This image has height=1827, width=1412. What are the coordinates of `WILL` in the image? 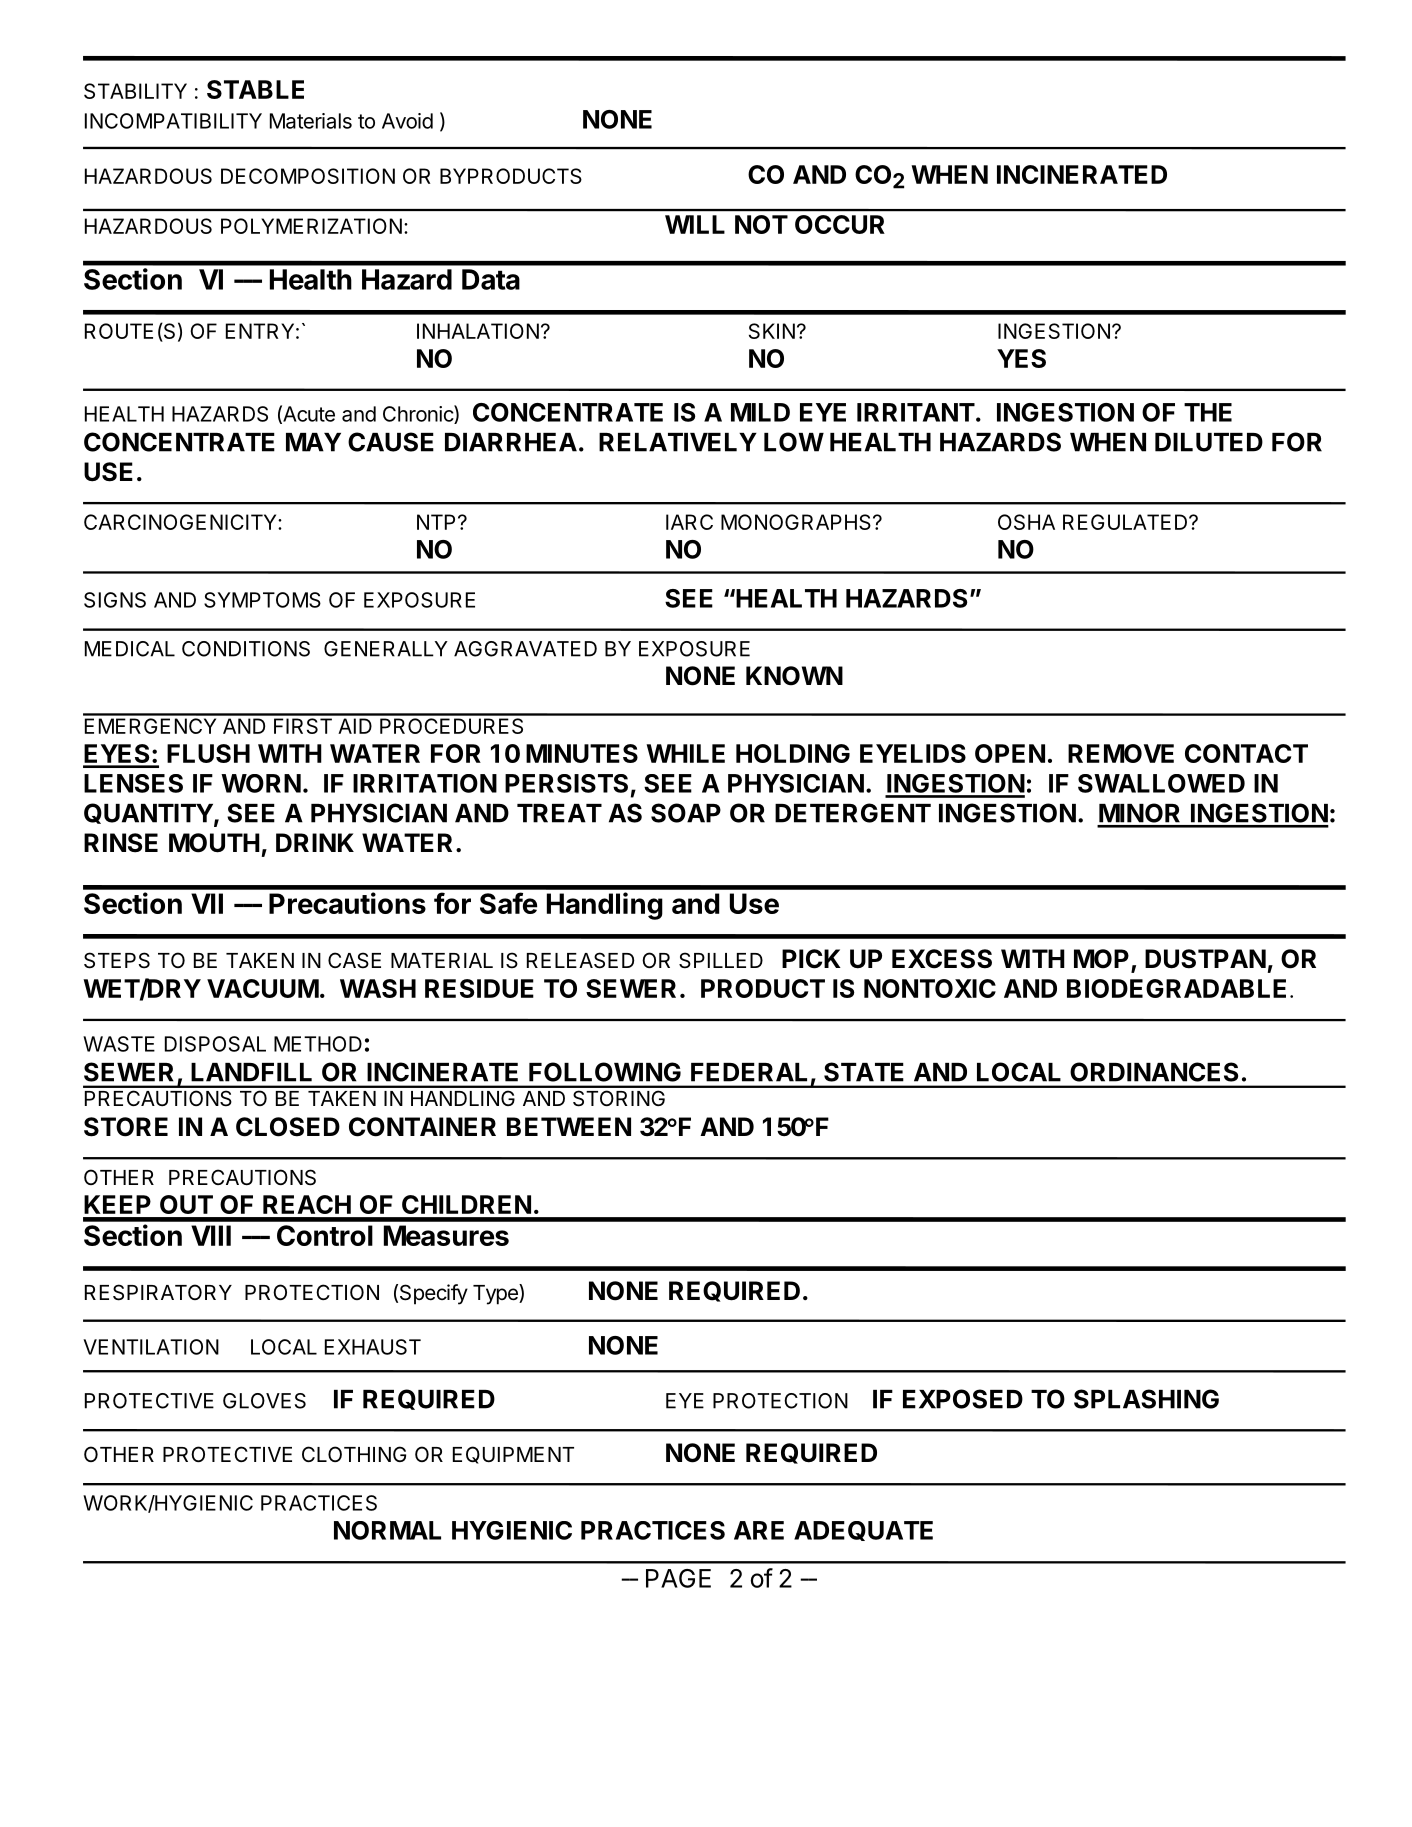 It's located at (695, 224).
